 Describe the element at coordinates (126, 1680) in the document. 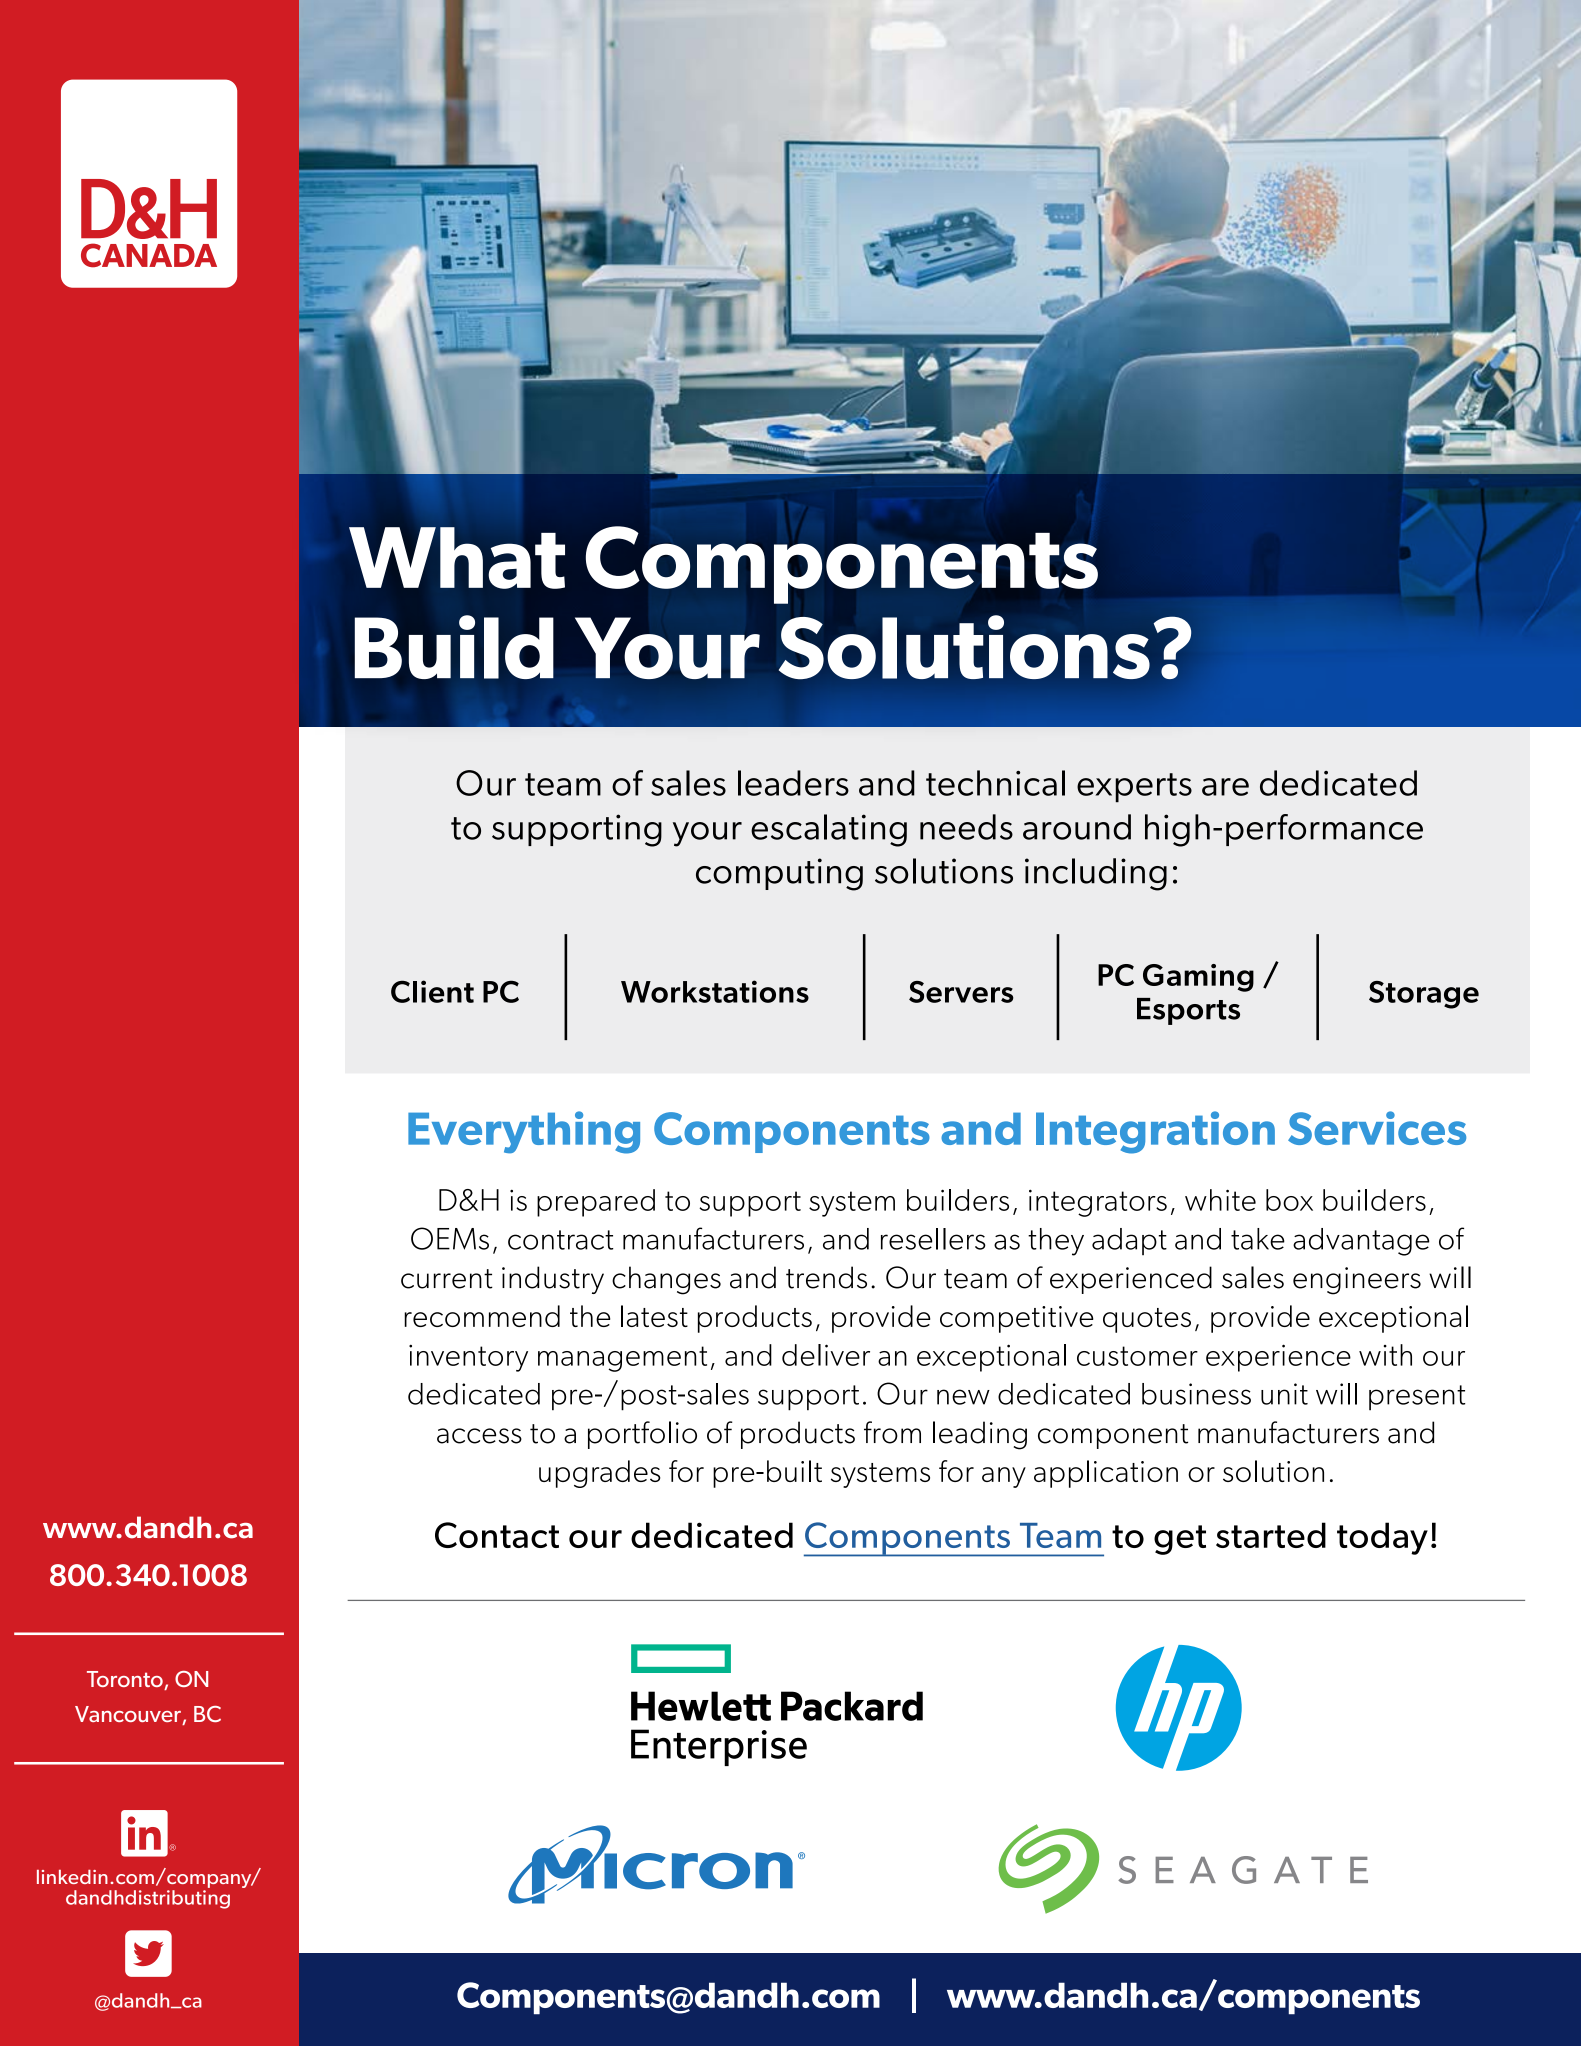

I see `Toronto` at that location.
